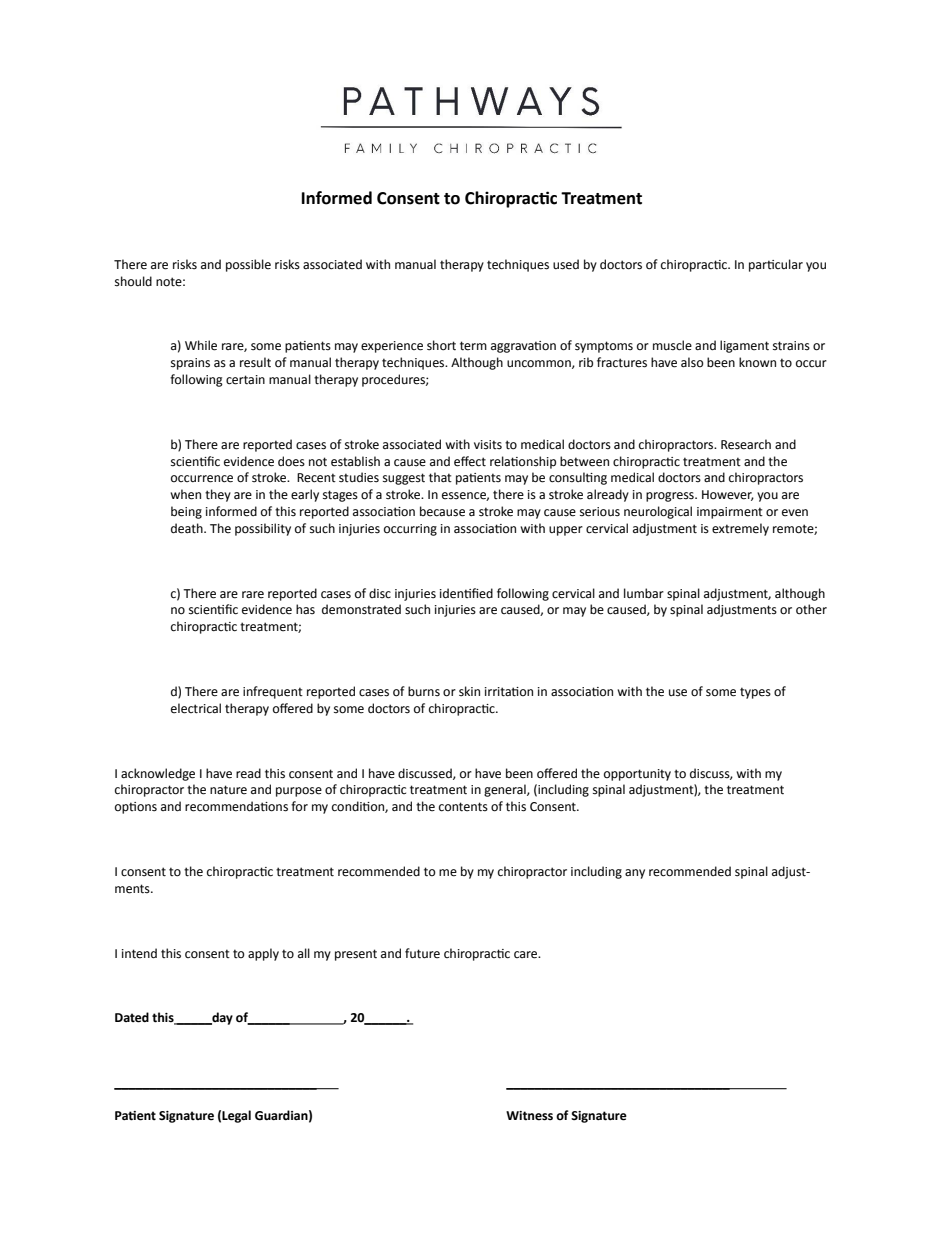 The image size is (952, 1233). I want to click on particular, so click(776, 265).
